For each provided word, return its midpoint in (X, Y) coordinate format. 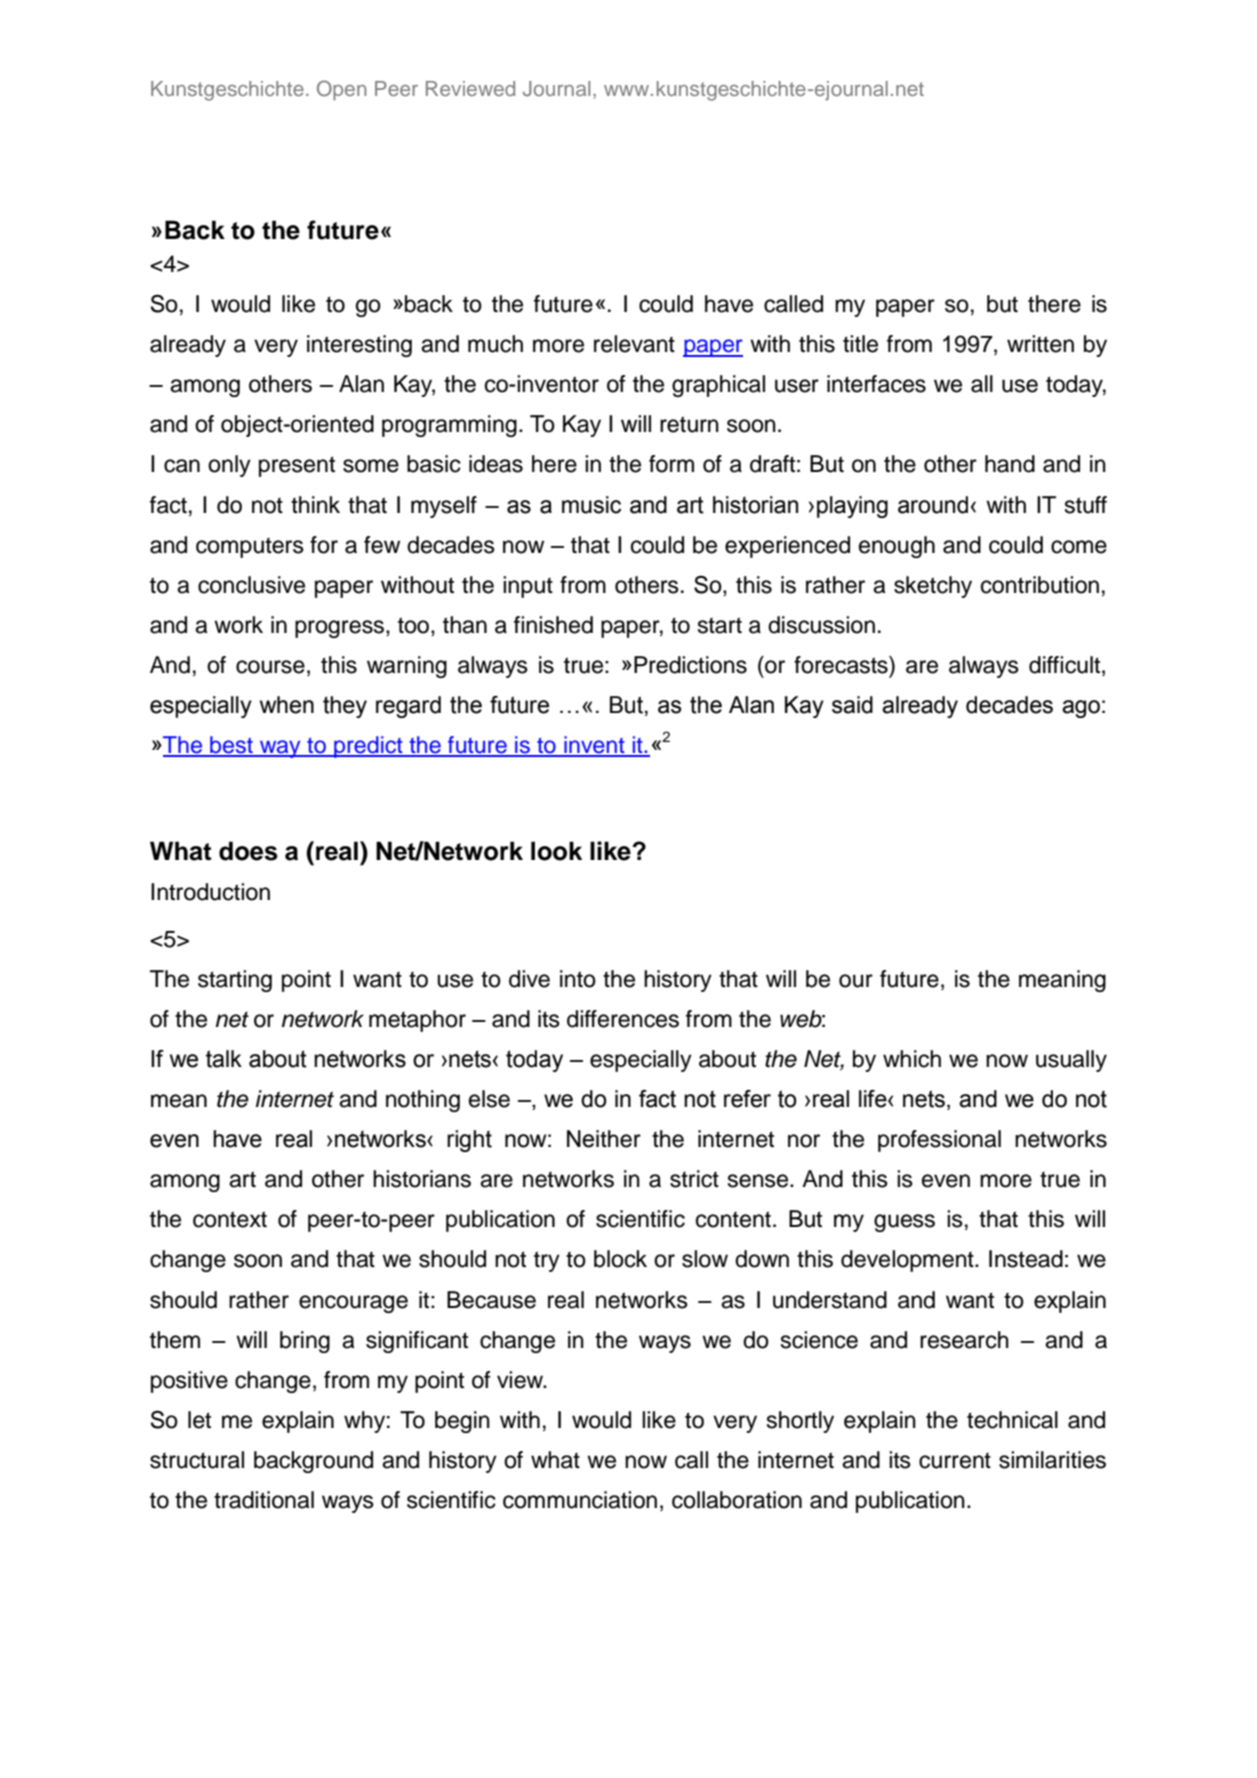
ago (1081, 709)
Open (341, 90)
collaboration (737, 1500)
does (248, 851)
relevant (634, 344)
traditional (264, 1500)
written (1040, 344)
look (556, 851)
